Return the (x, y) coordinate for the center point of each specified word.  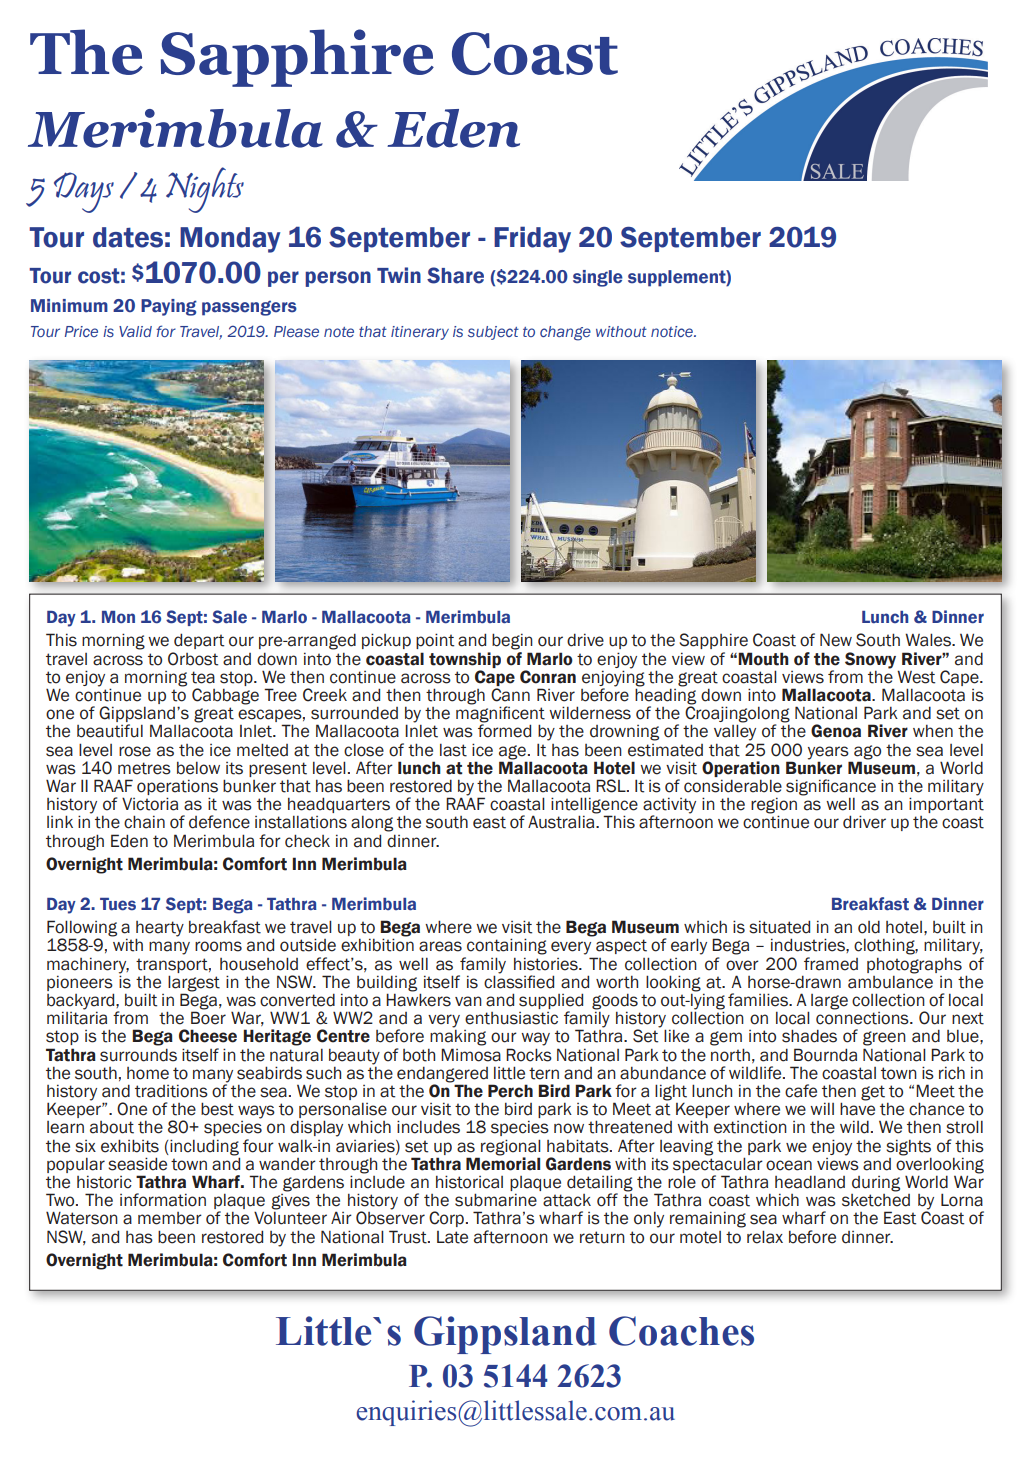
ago (867, 752)
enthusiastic (511, 1018)
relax (765, 1237)
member (170, 1218)
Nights (205, 190)
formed (504, 731)
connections (863, 1018)
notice (673, 331)
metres (144, 768)
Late (452, 1237)
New (836, 640)
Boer (208, 1018)
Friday (532, 239)
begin (512, 641)
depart (199, 641)
